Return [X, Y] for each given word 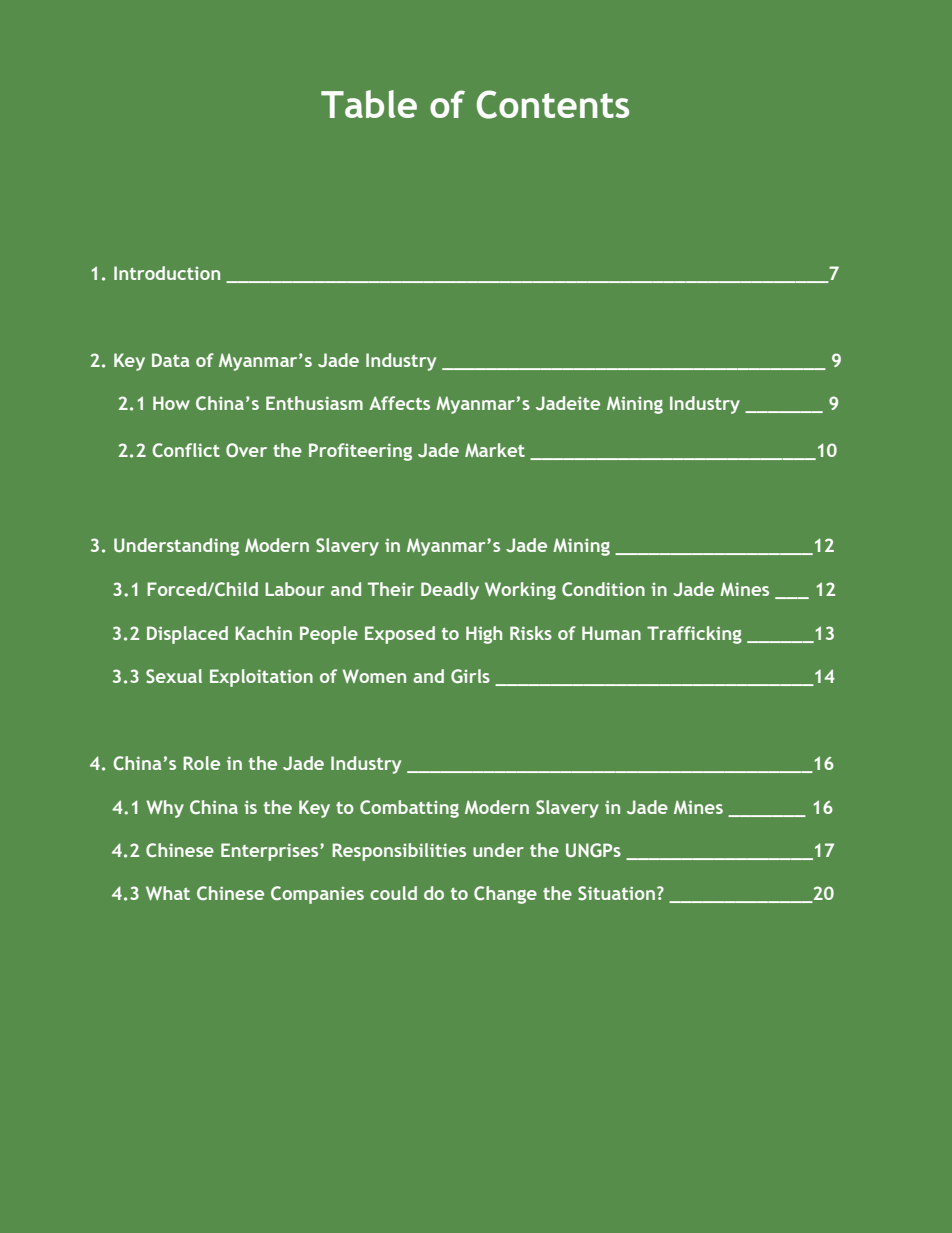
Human [611, 633]
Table [369, 104]
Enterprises [271, 852]
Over [246, 450]
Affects [399, 403]
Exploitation [261, 678]
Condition [603, 589]
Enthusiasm [314, 403]
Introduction [167, 273]
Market [495, 450]
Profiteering [360, 452]
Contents [553, 104]
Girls [470, 676]
